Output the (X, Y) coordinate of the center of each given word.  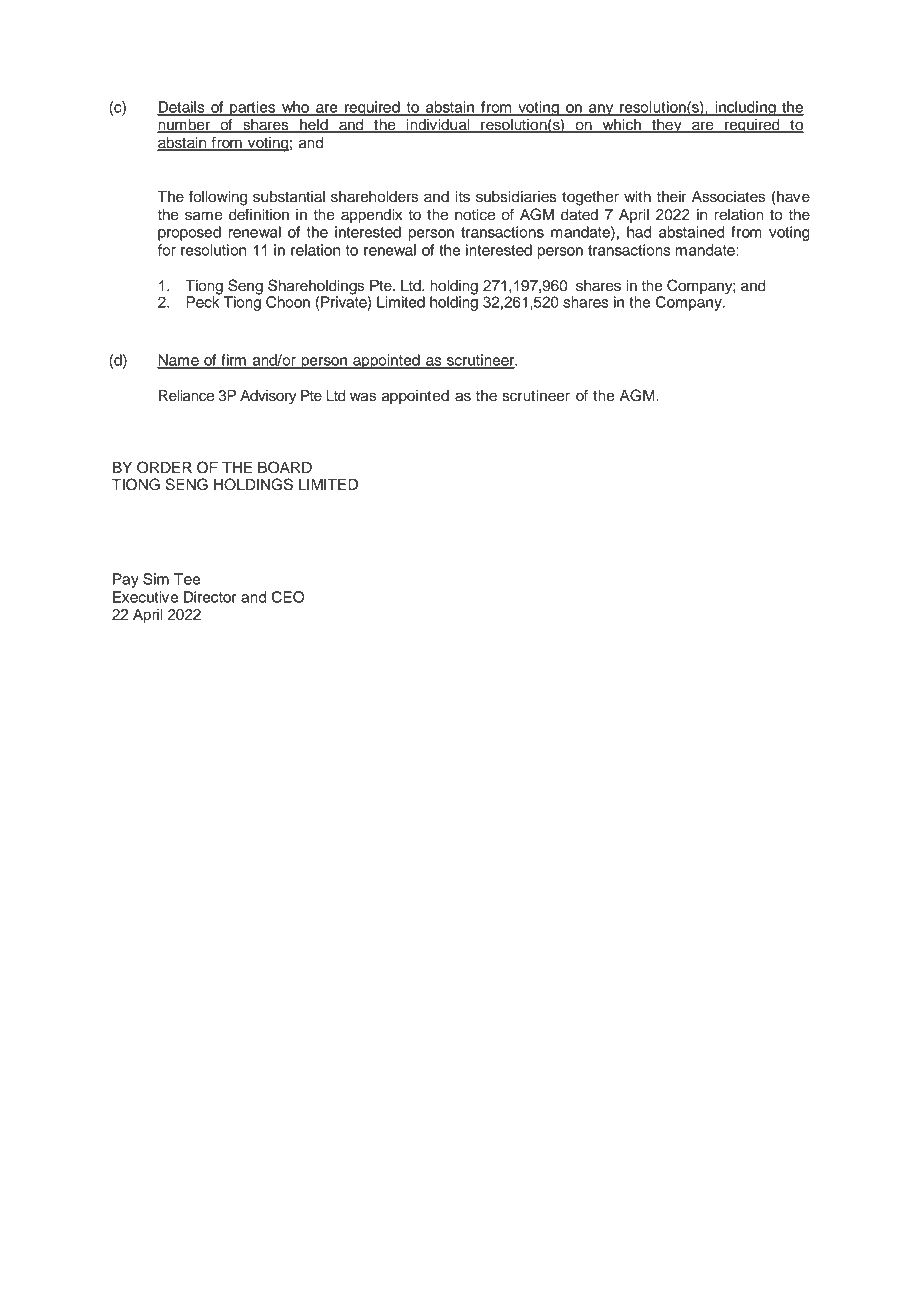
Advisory (268, 397)
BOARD (285, 467)
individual (438, 126)
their (671, 197)
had (639, 232)
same (204, 216)
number (184, 126)
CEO (288, 597)
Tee (187, 579)
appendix (371, 216)
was (363, 397)
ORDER (164, 467)
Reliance (186, 396)
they (667, 126)
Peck (204, 301)
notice (475, 215)
